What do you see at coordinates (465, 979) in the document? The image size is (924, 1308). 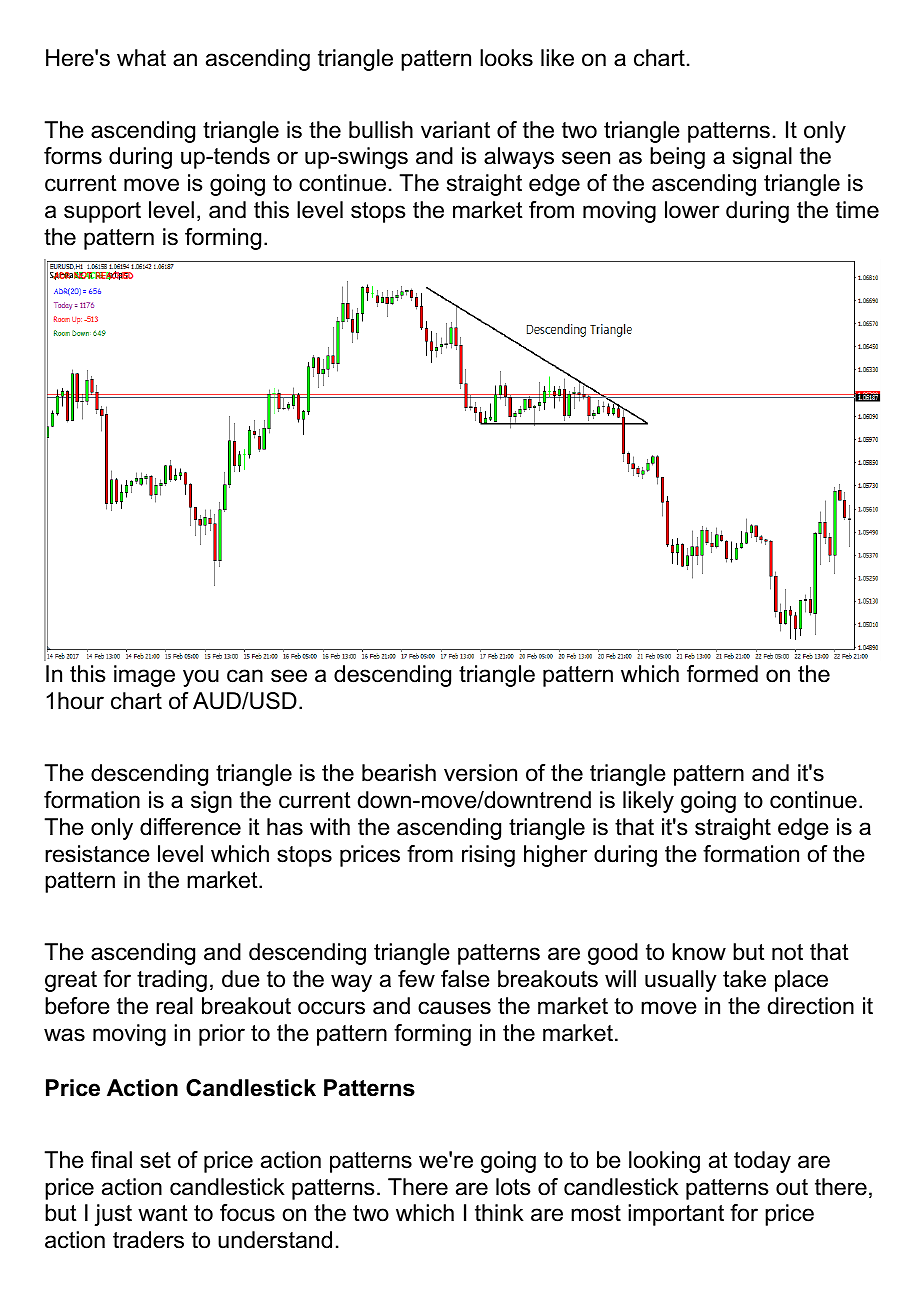 I see `false` at bounding box center [465, 979].
